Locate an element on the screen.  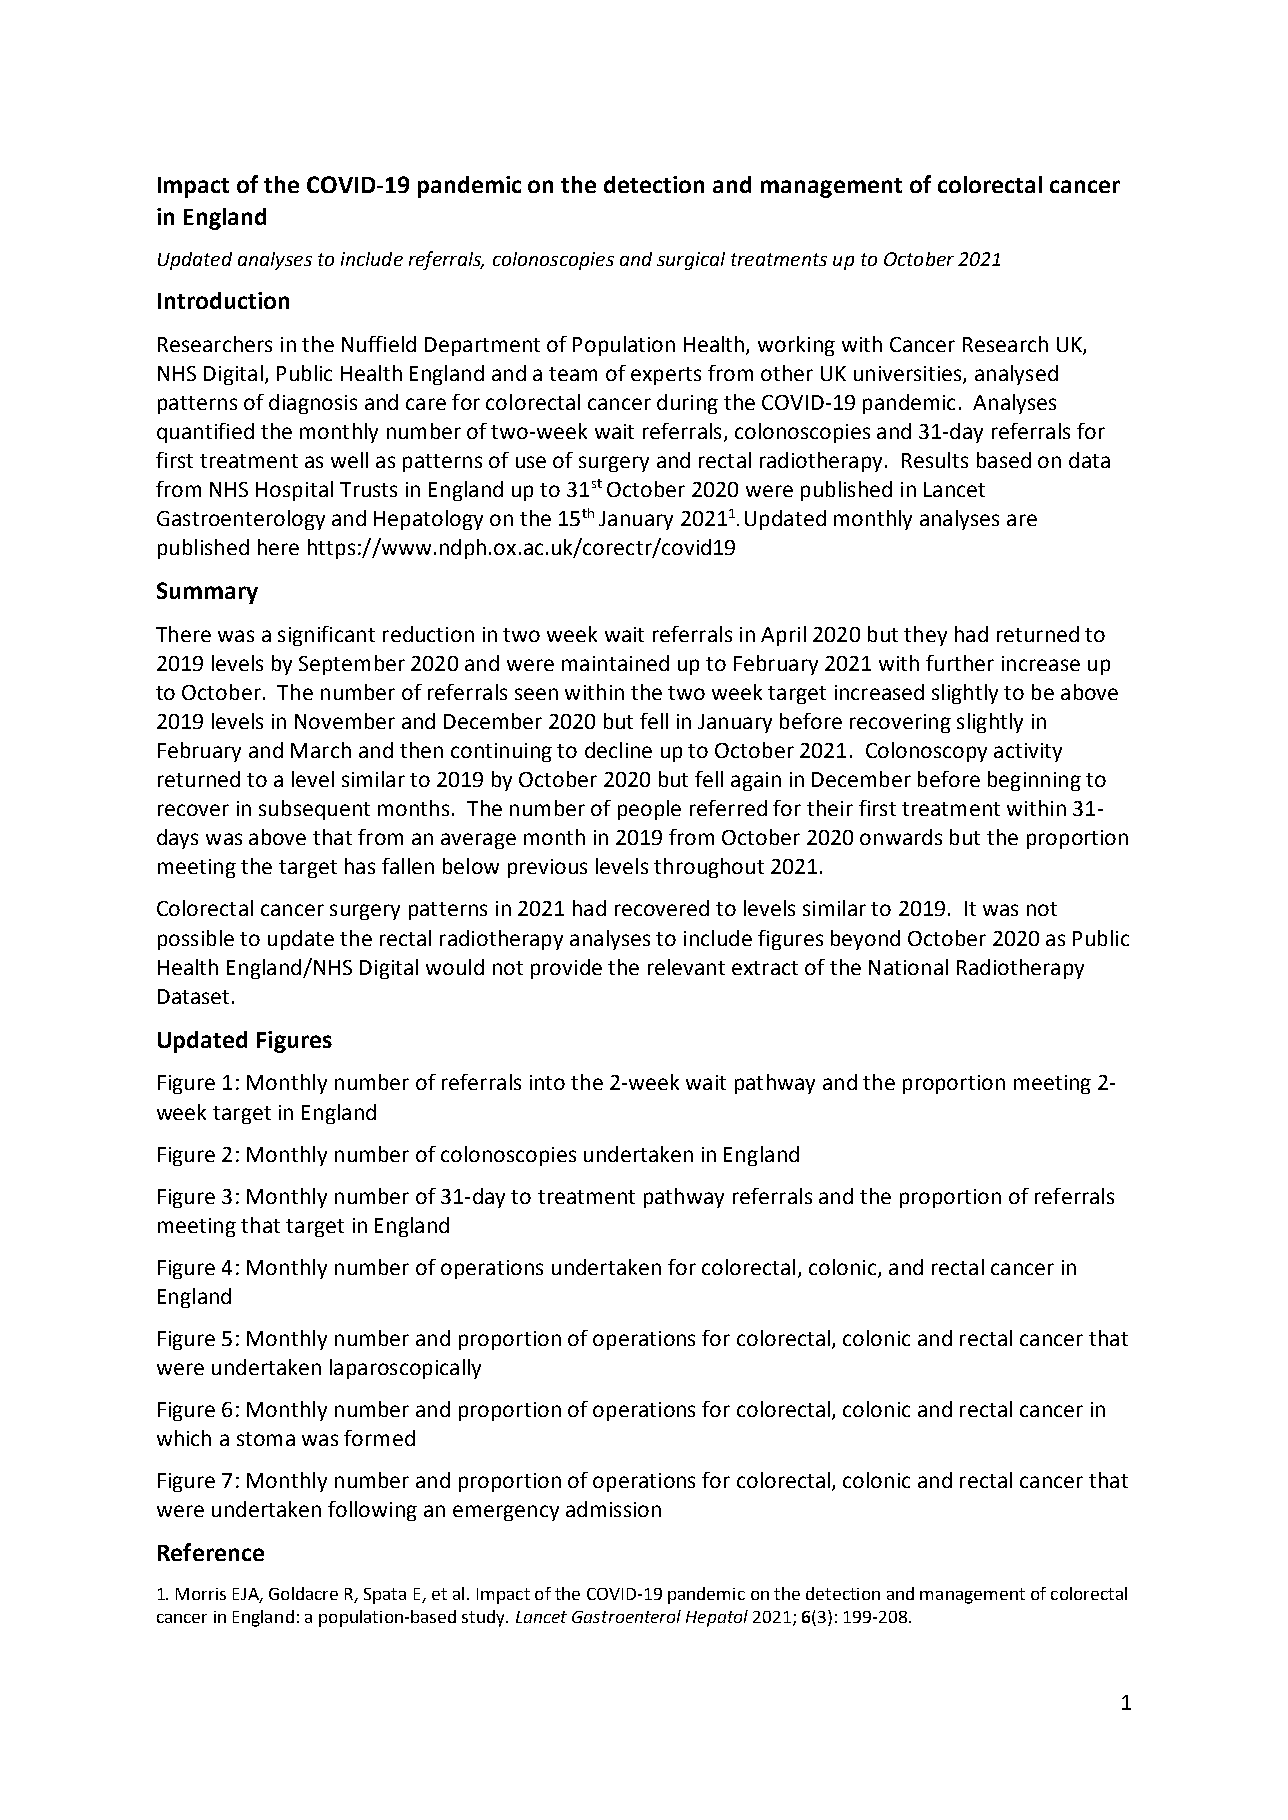
provide is located at coordinates (566, 969).
